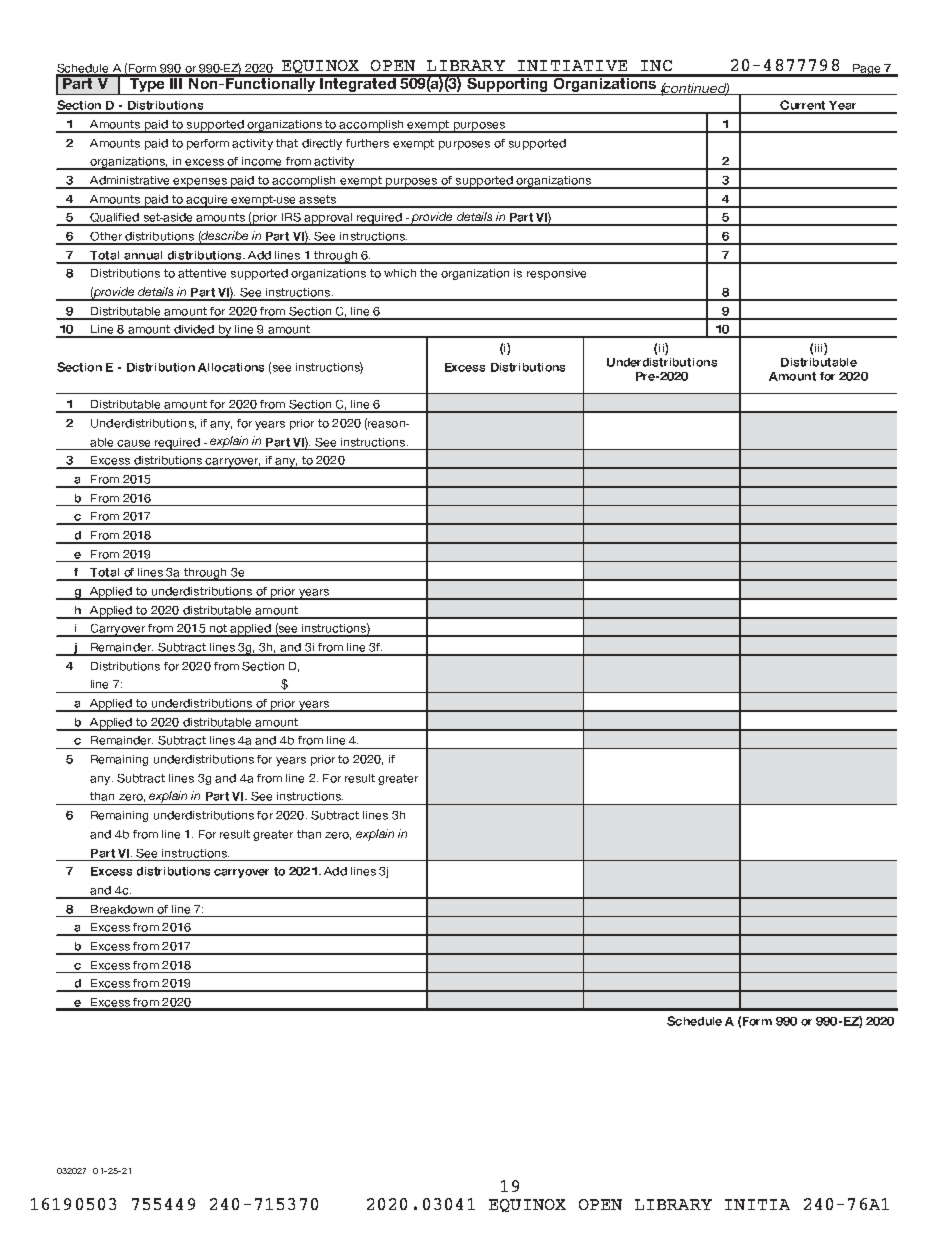 The height and width of the screenshot is (1233, 952). I want to click on Breakdown, so click(122, 909).
